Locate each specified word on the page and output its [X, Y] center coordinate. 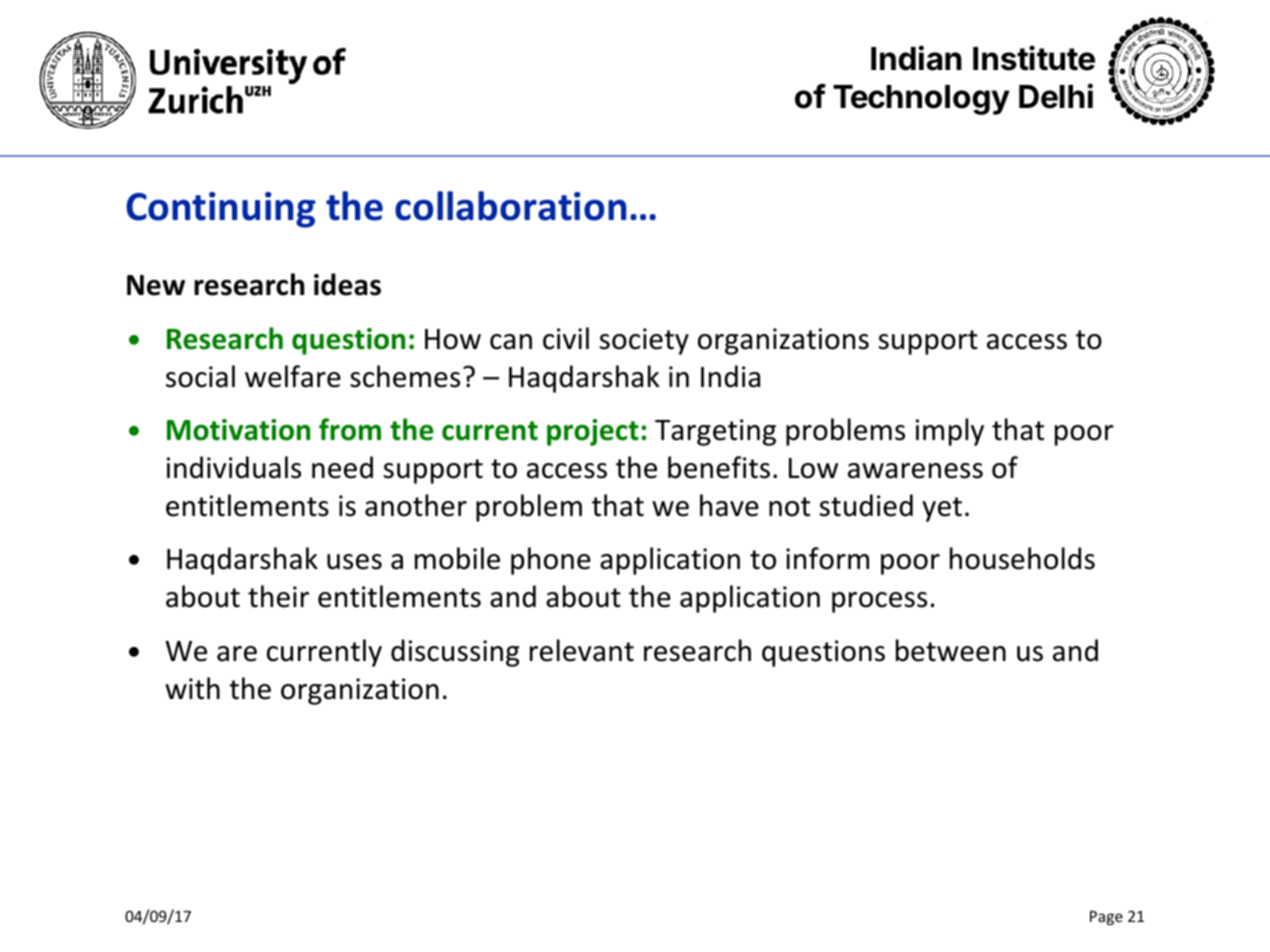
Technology [921, 100]
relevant [582, 650]
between [951, 650]
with [192, 688]
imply [950, 432]
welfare [293, 376]
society [644, 341]
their [278, 596]
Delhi [1056, 96]
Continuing [220, 210]
